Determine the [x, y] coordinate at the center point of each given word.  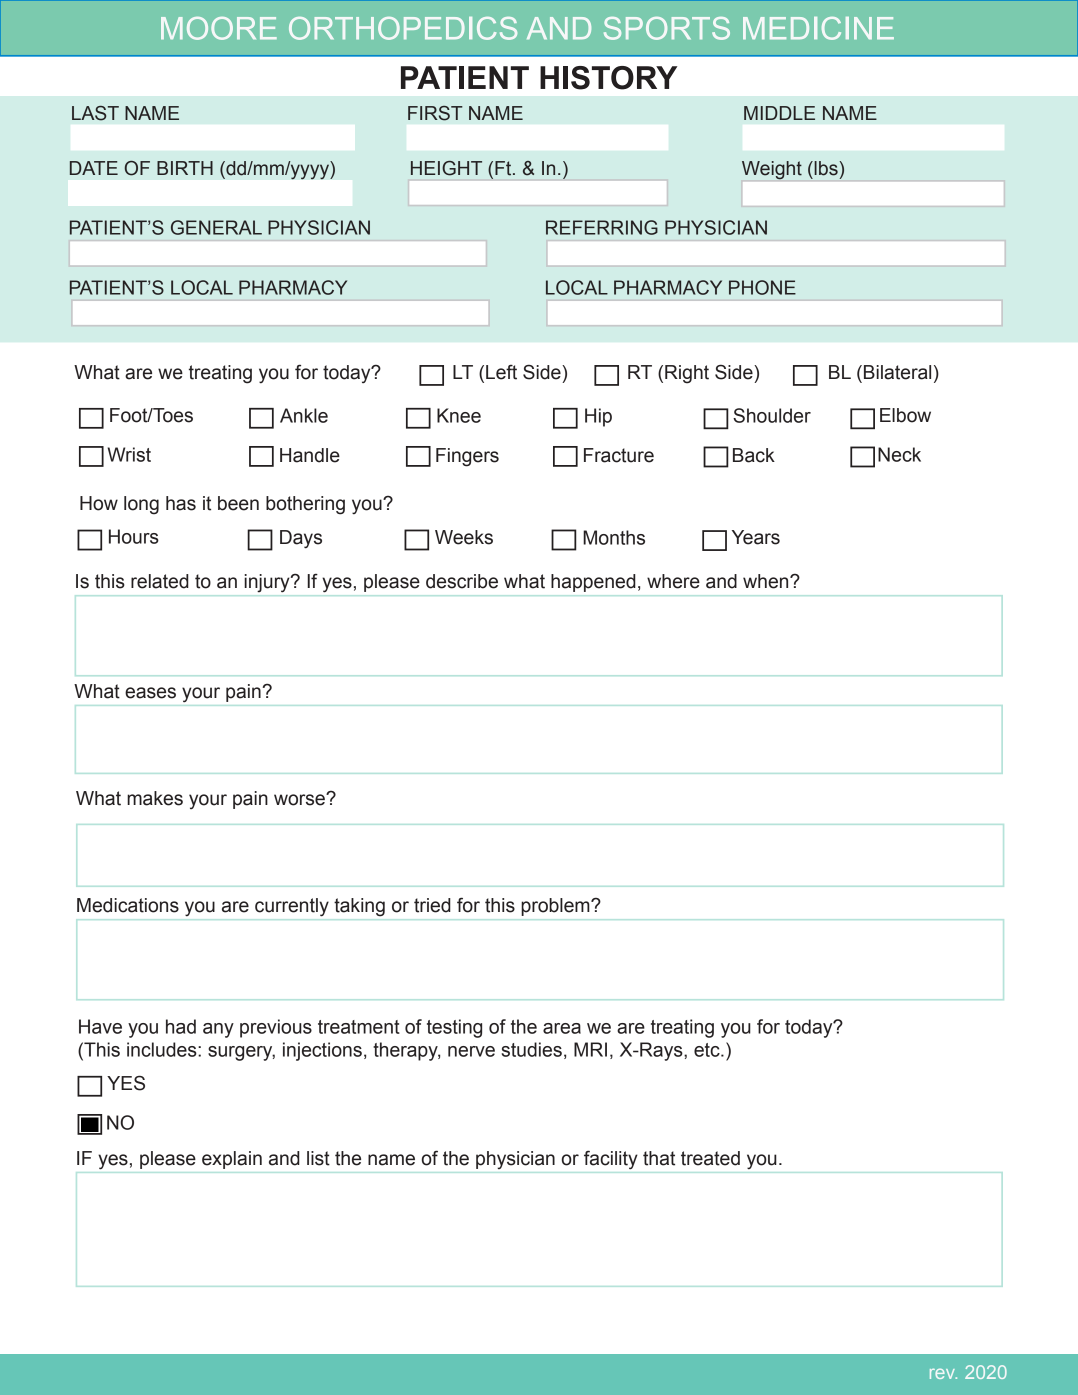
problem [556, 907]
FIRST [435, 113]
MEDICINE [818, 28]
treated [710, 1158]
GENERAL [216, 227]
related [160, 581]
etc [708, 1050]
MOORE [219, 28]
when [767, 581]
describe [462, 581]
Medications [128, 905]
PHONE [762, 287]
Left [501, 372]
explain [232, 1160]
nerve [471, 1051]
